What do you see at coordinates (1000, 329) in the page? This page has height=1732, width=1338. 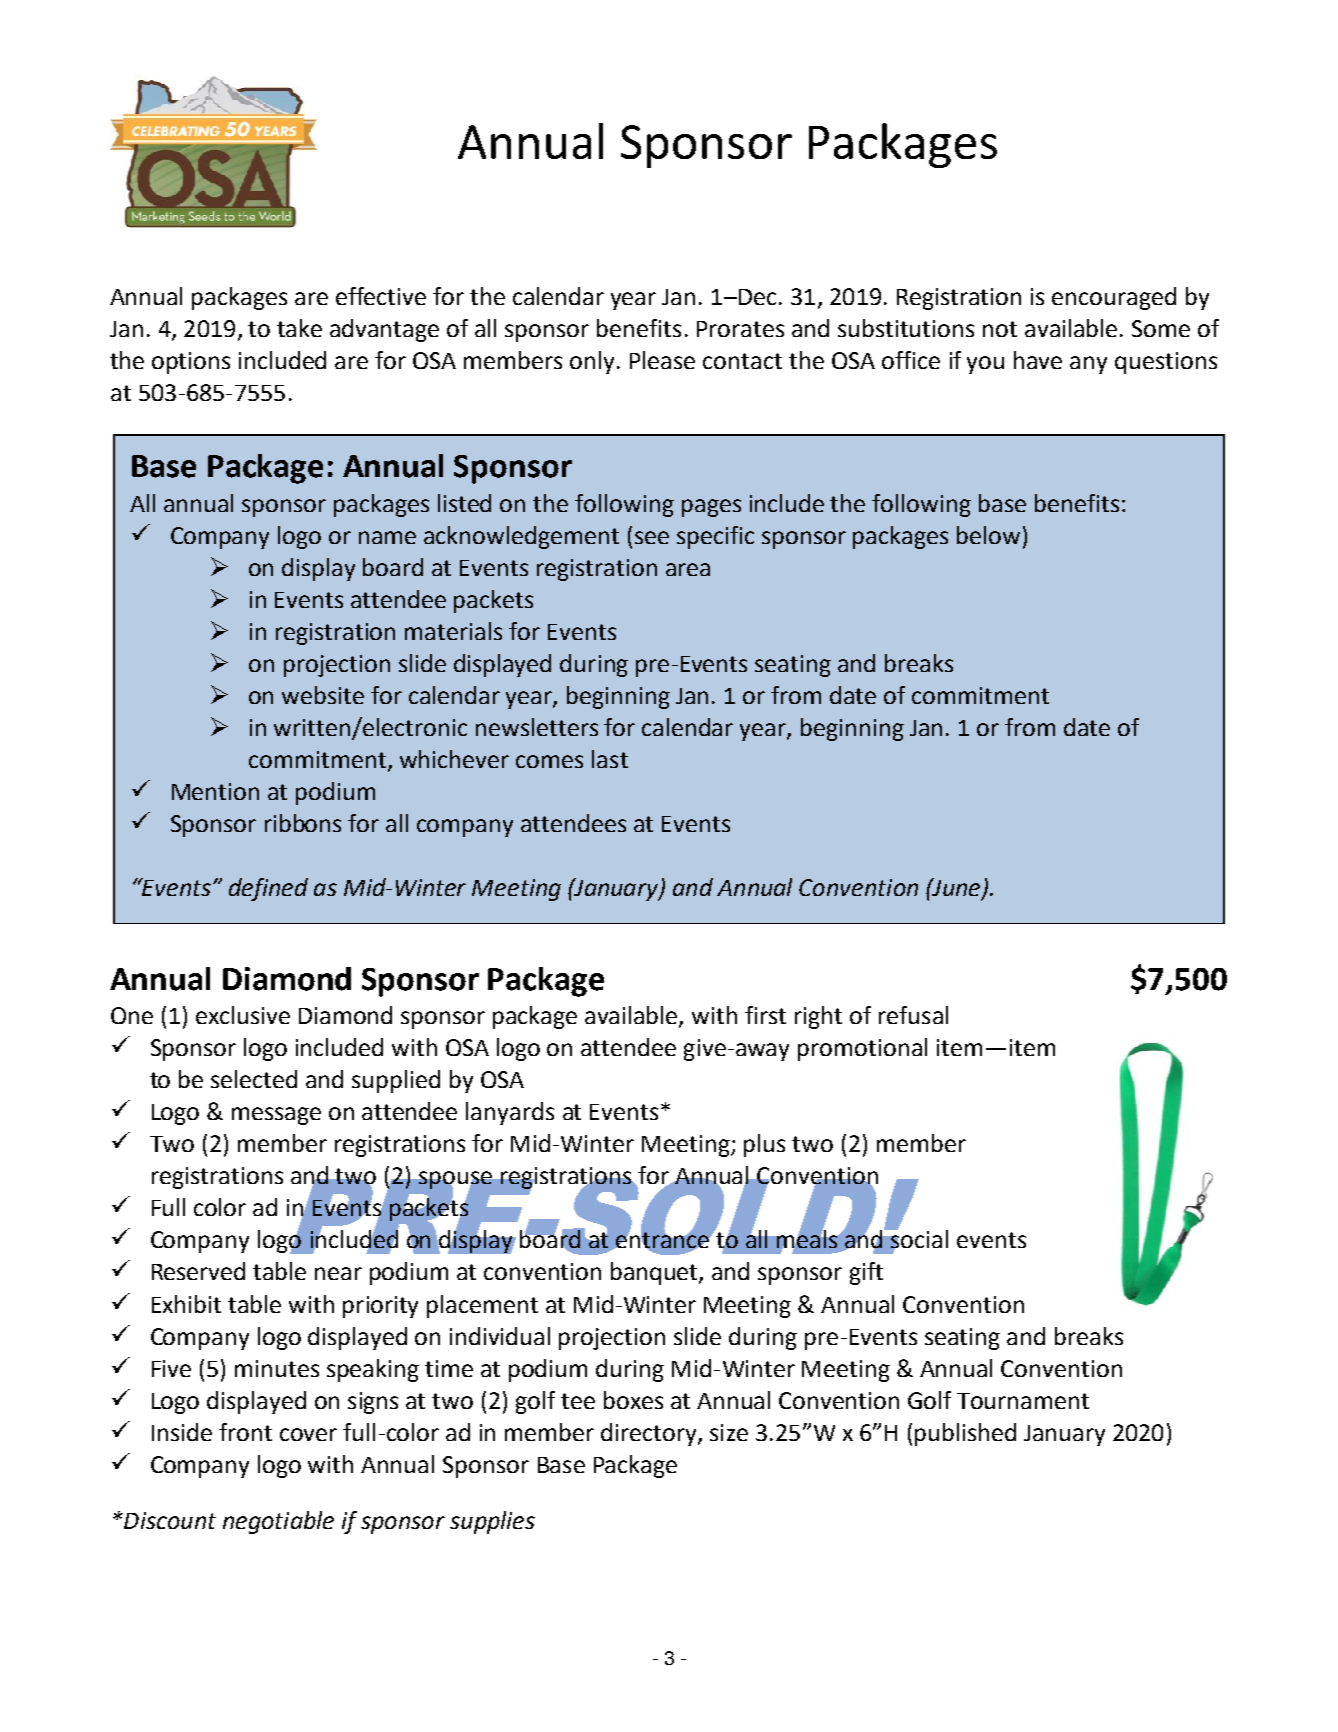 I see `not` at bounding box center [1000, 329].
